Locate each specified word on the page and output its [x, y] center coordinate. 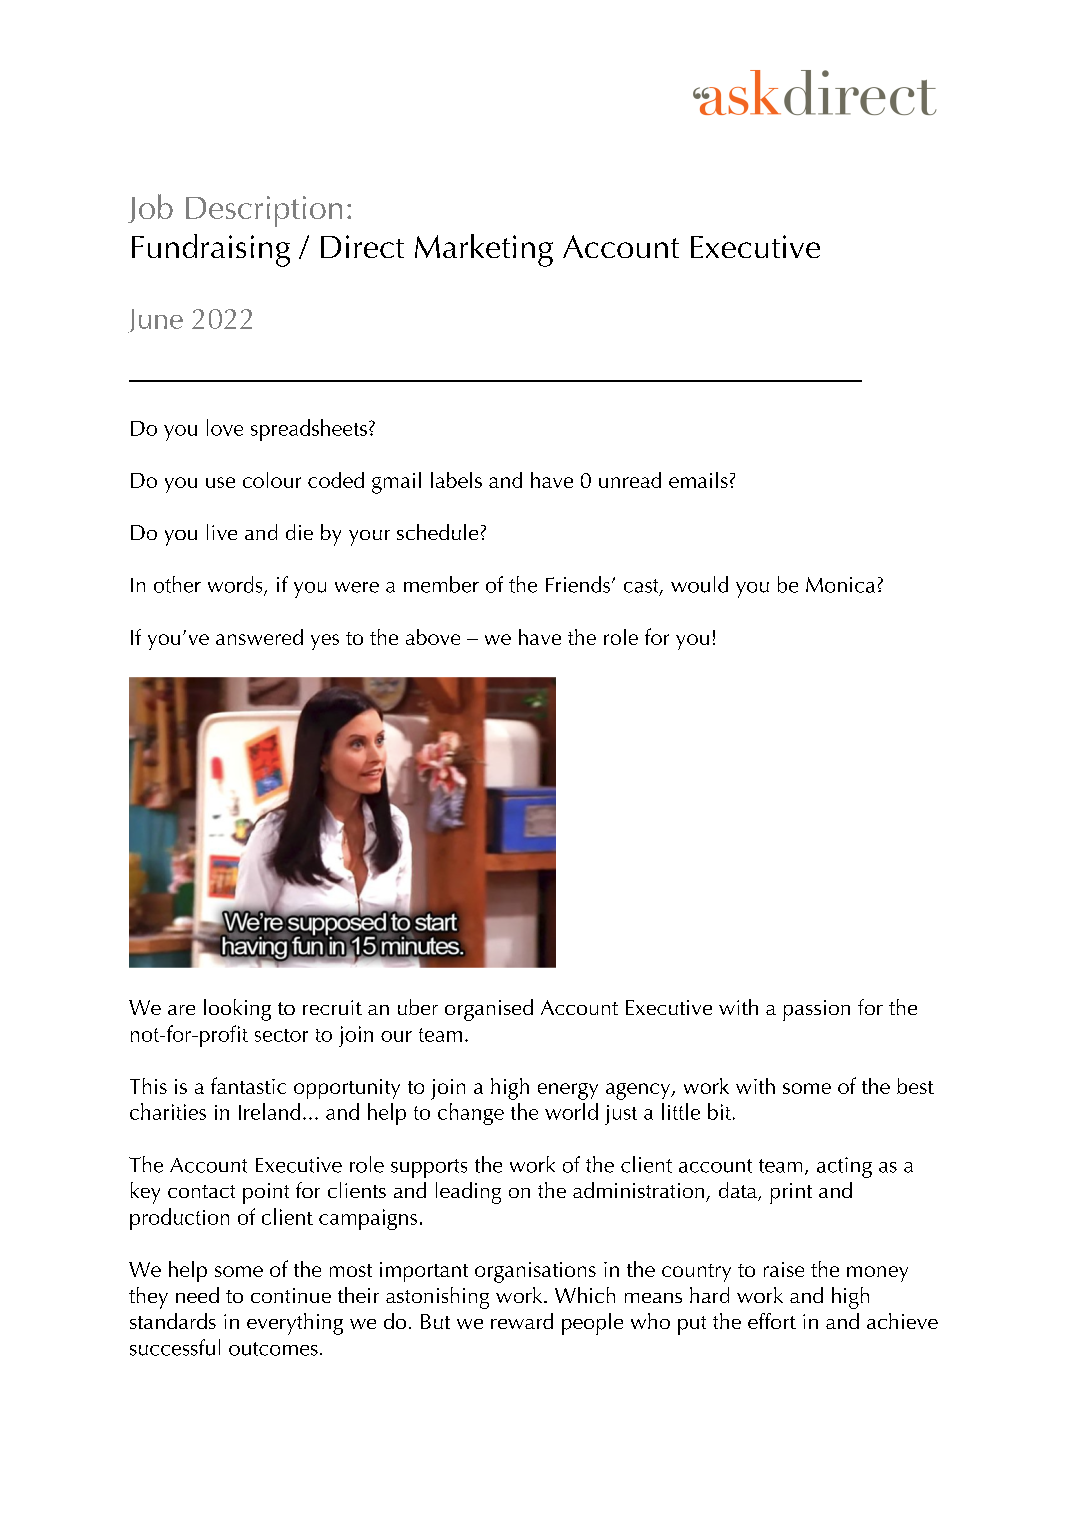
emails [698, 480]
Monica [840, 585]
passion [816, 1010]
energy [568, 1091]
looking [237, 1010]
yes [325, 642]
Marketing [484, 250]
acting [844, 1167]
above [433, 637]
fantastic [248, 1085]
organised [489, 1010]
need [197, 1295]
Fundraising [211, 250]
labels [456, 480]
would [699, 584]
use [220, 482]
